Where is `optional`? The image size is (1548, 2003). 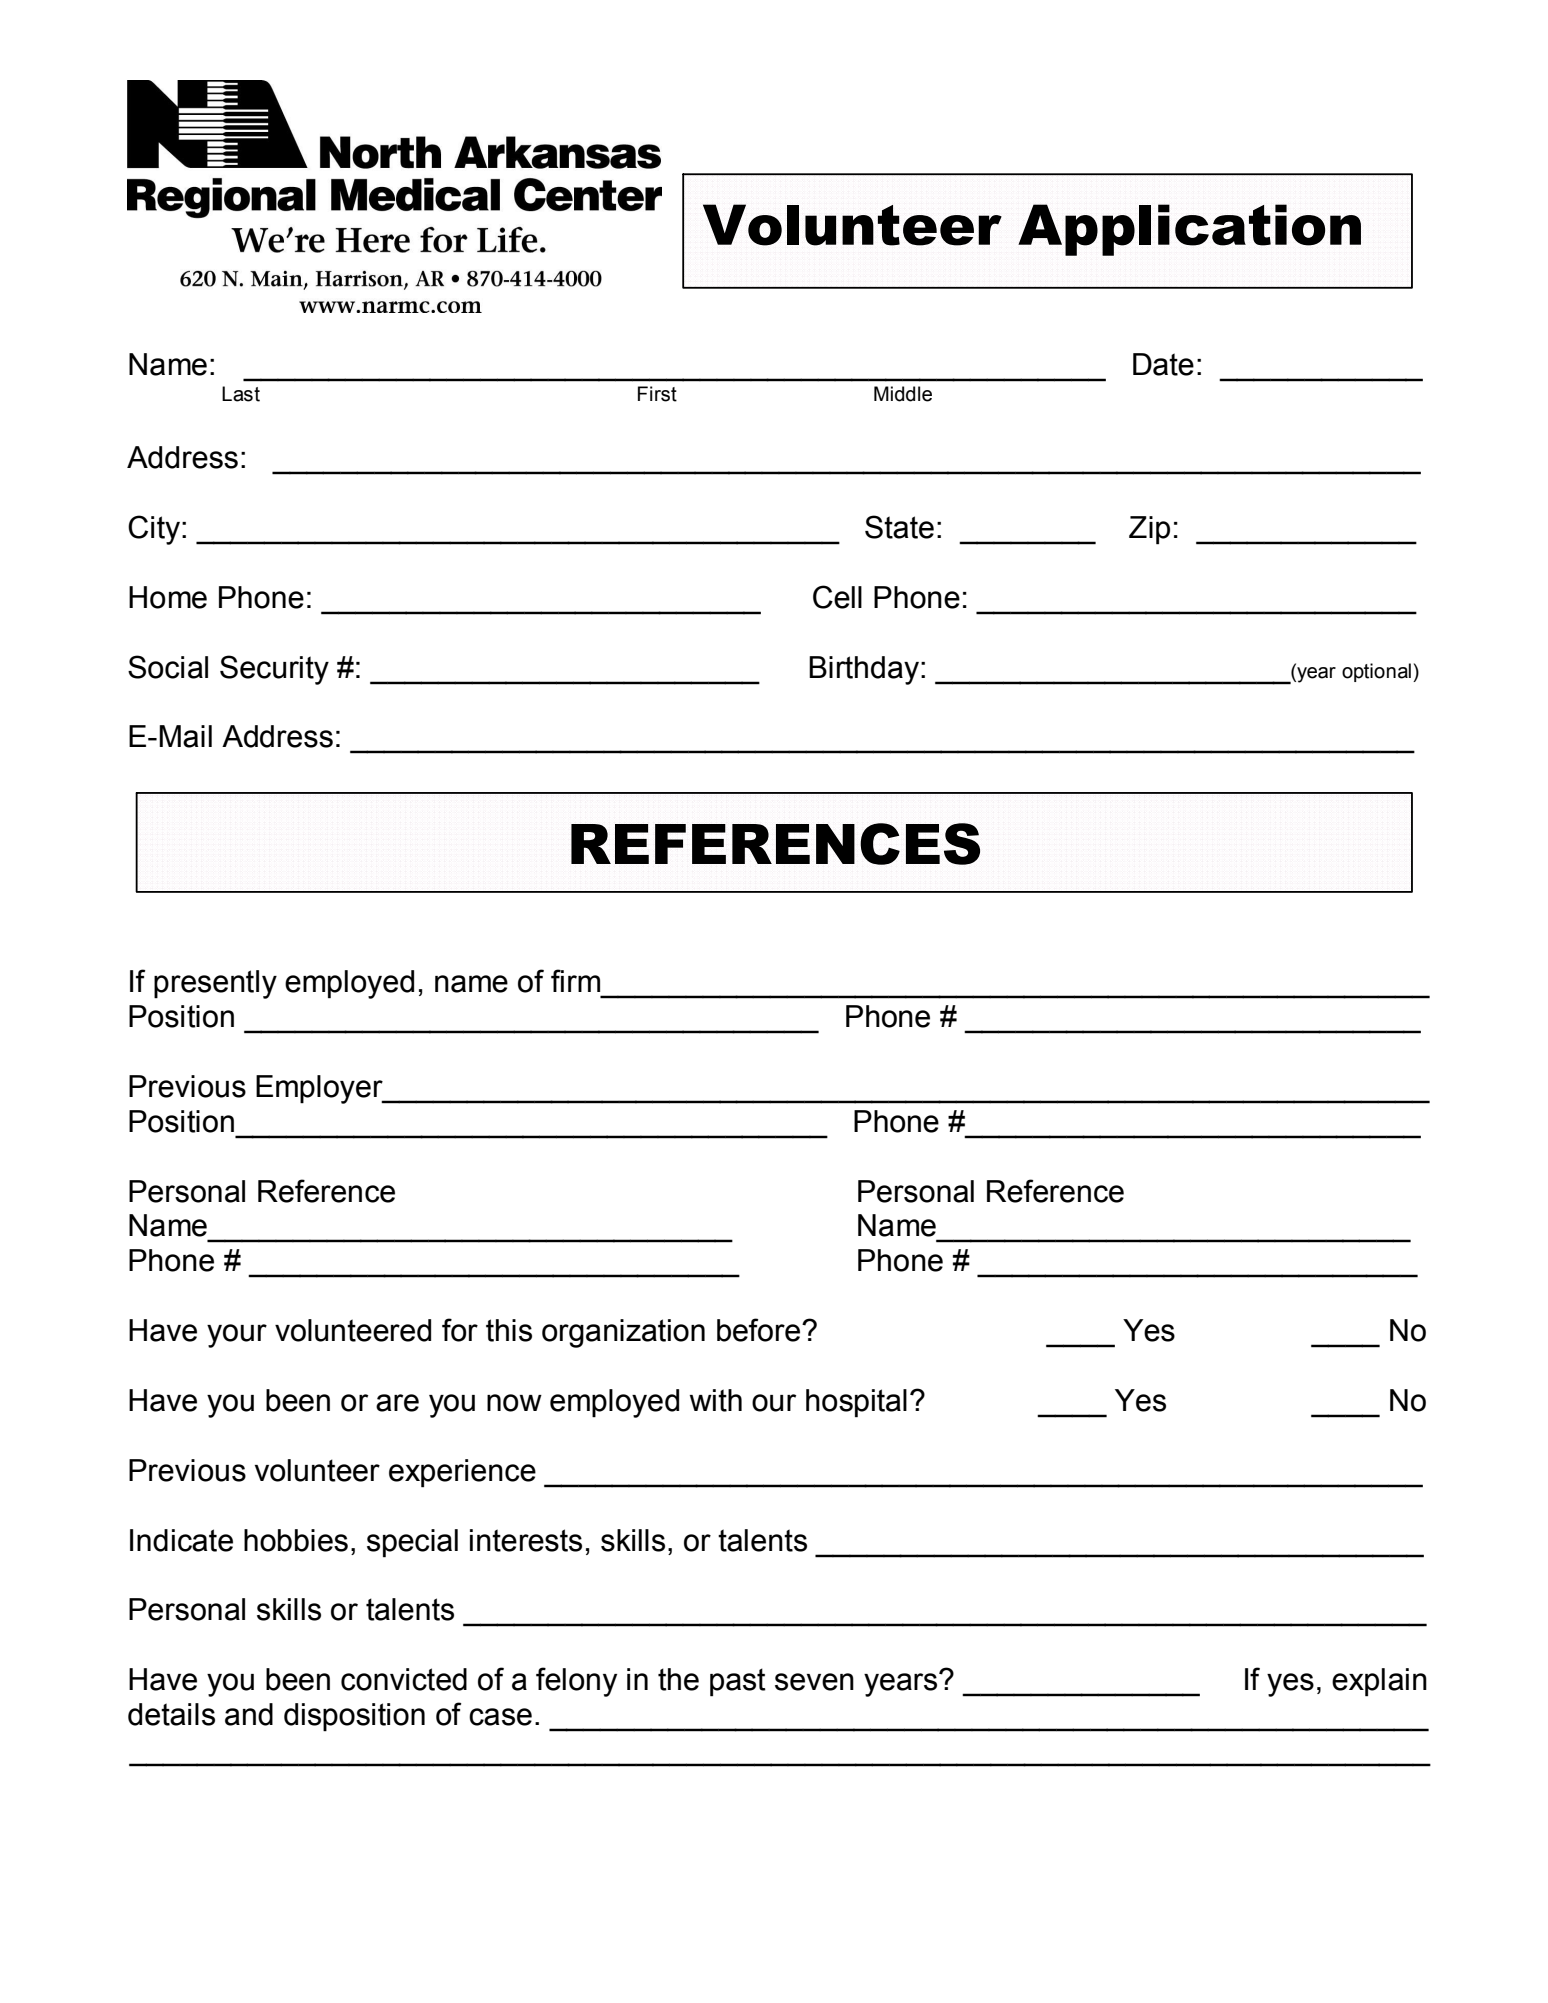
optional is located at coordinates (1376, 672).
